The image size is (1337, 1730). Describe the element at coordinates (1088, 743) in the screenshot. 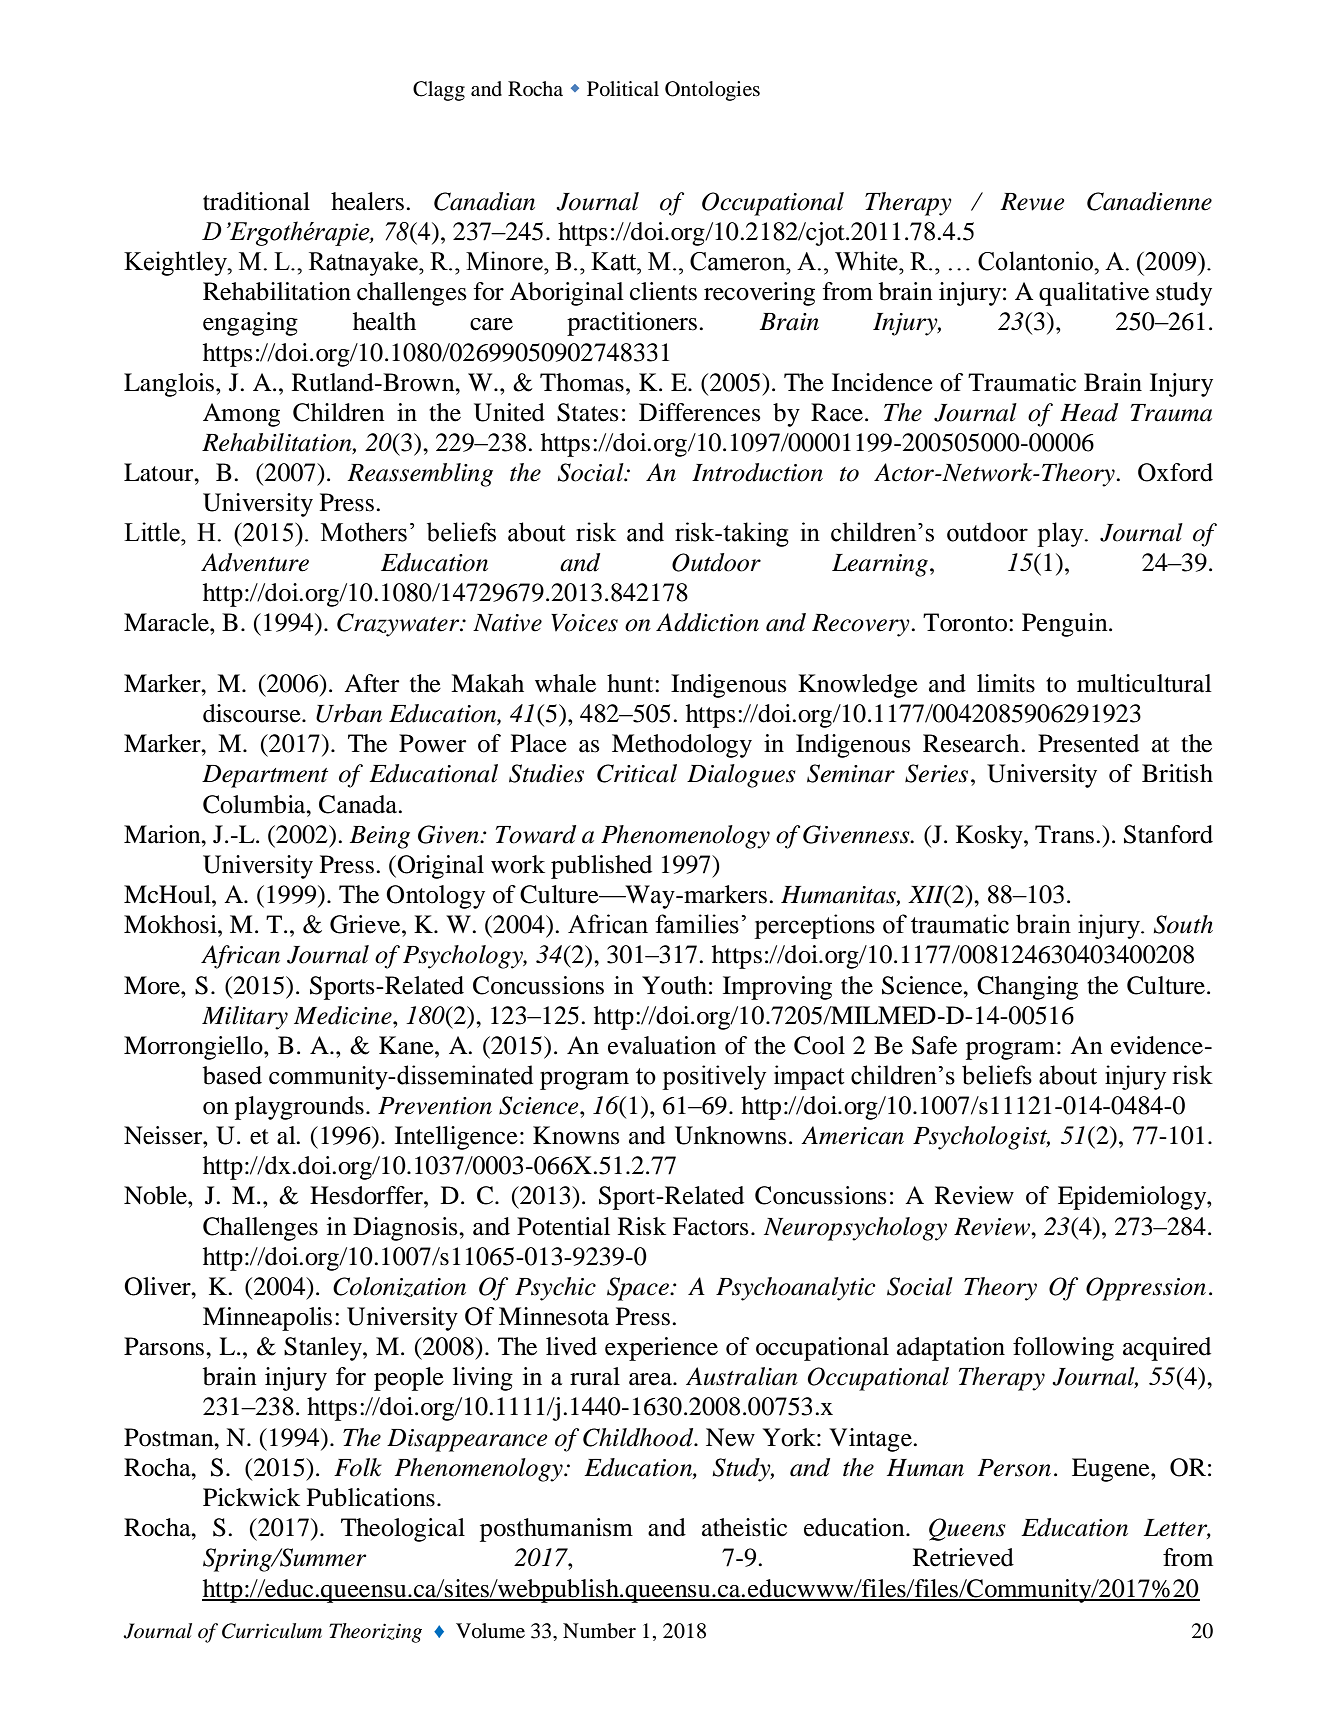

I see `Presented` at that location.
